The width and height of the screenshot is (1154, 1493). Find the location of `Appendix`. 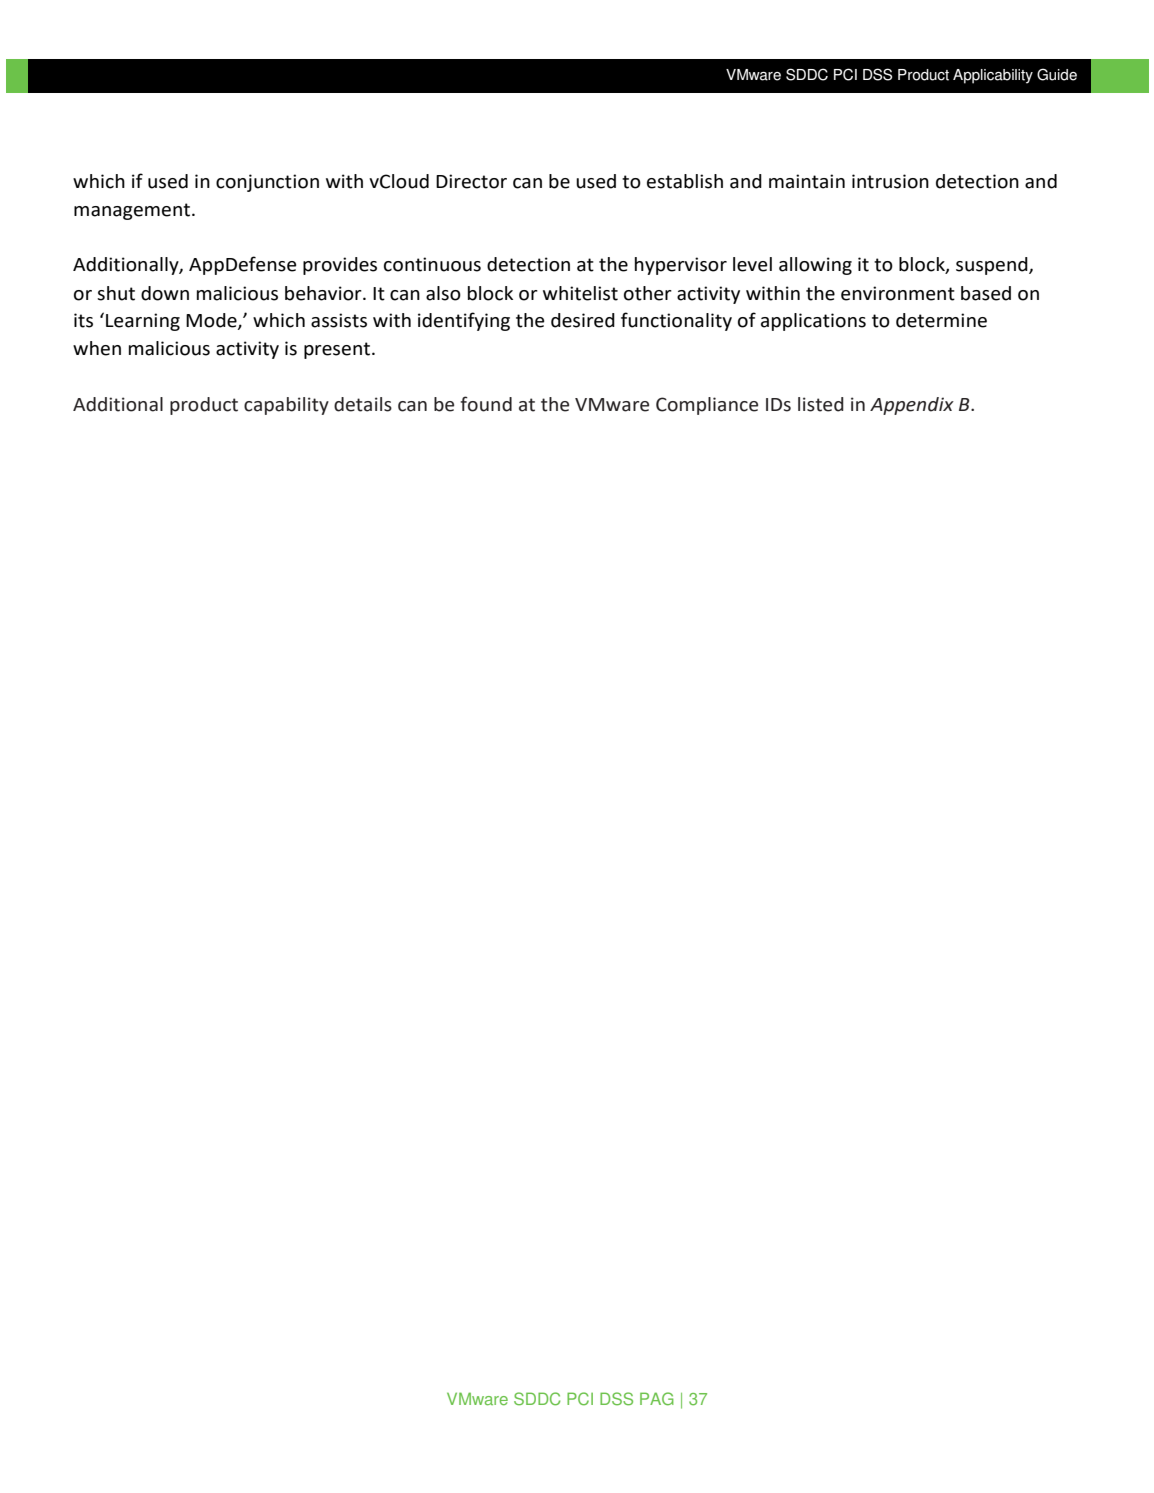

Appendix is located at coordinates (912, 406).
